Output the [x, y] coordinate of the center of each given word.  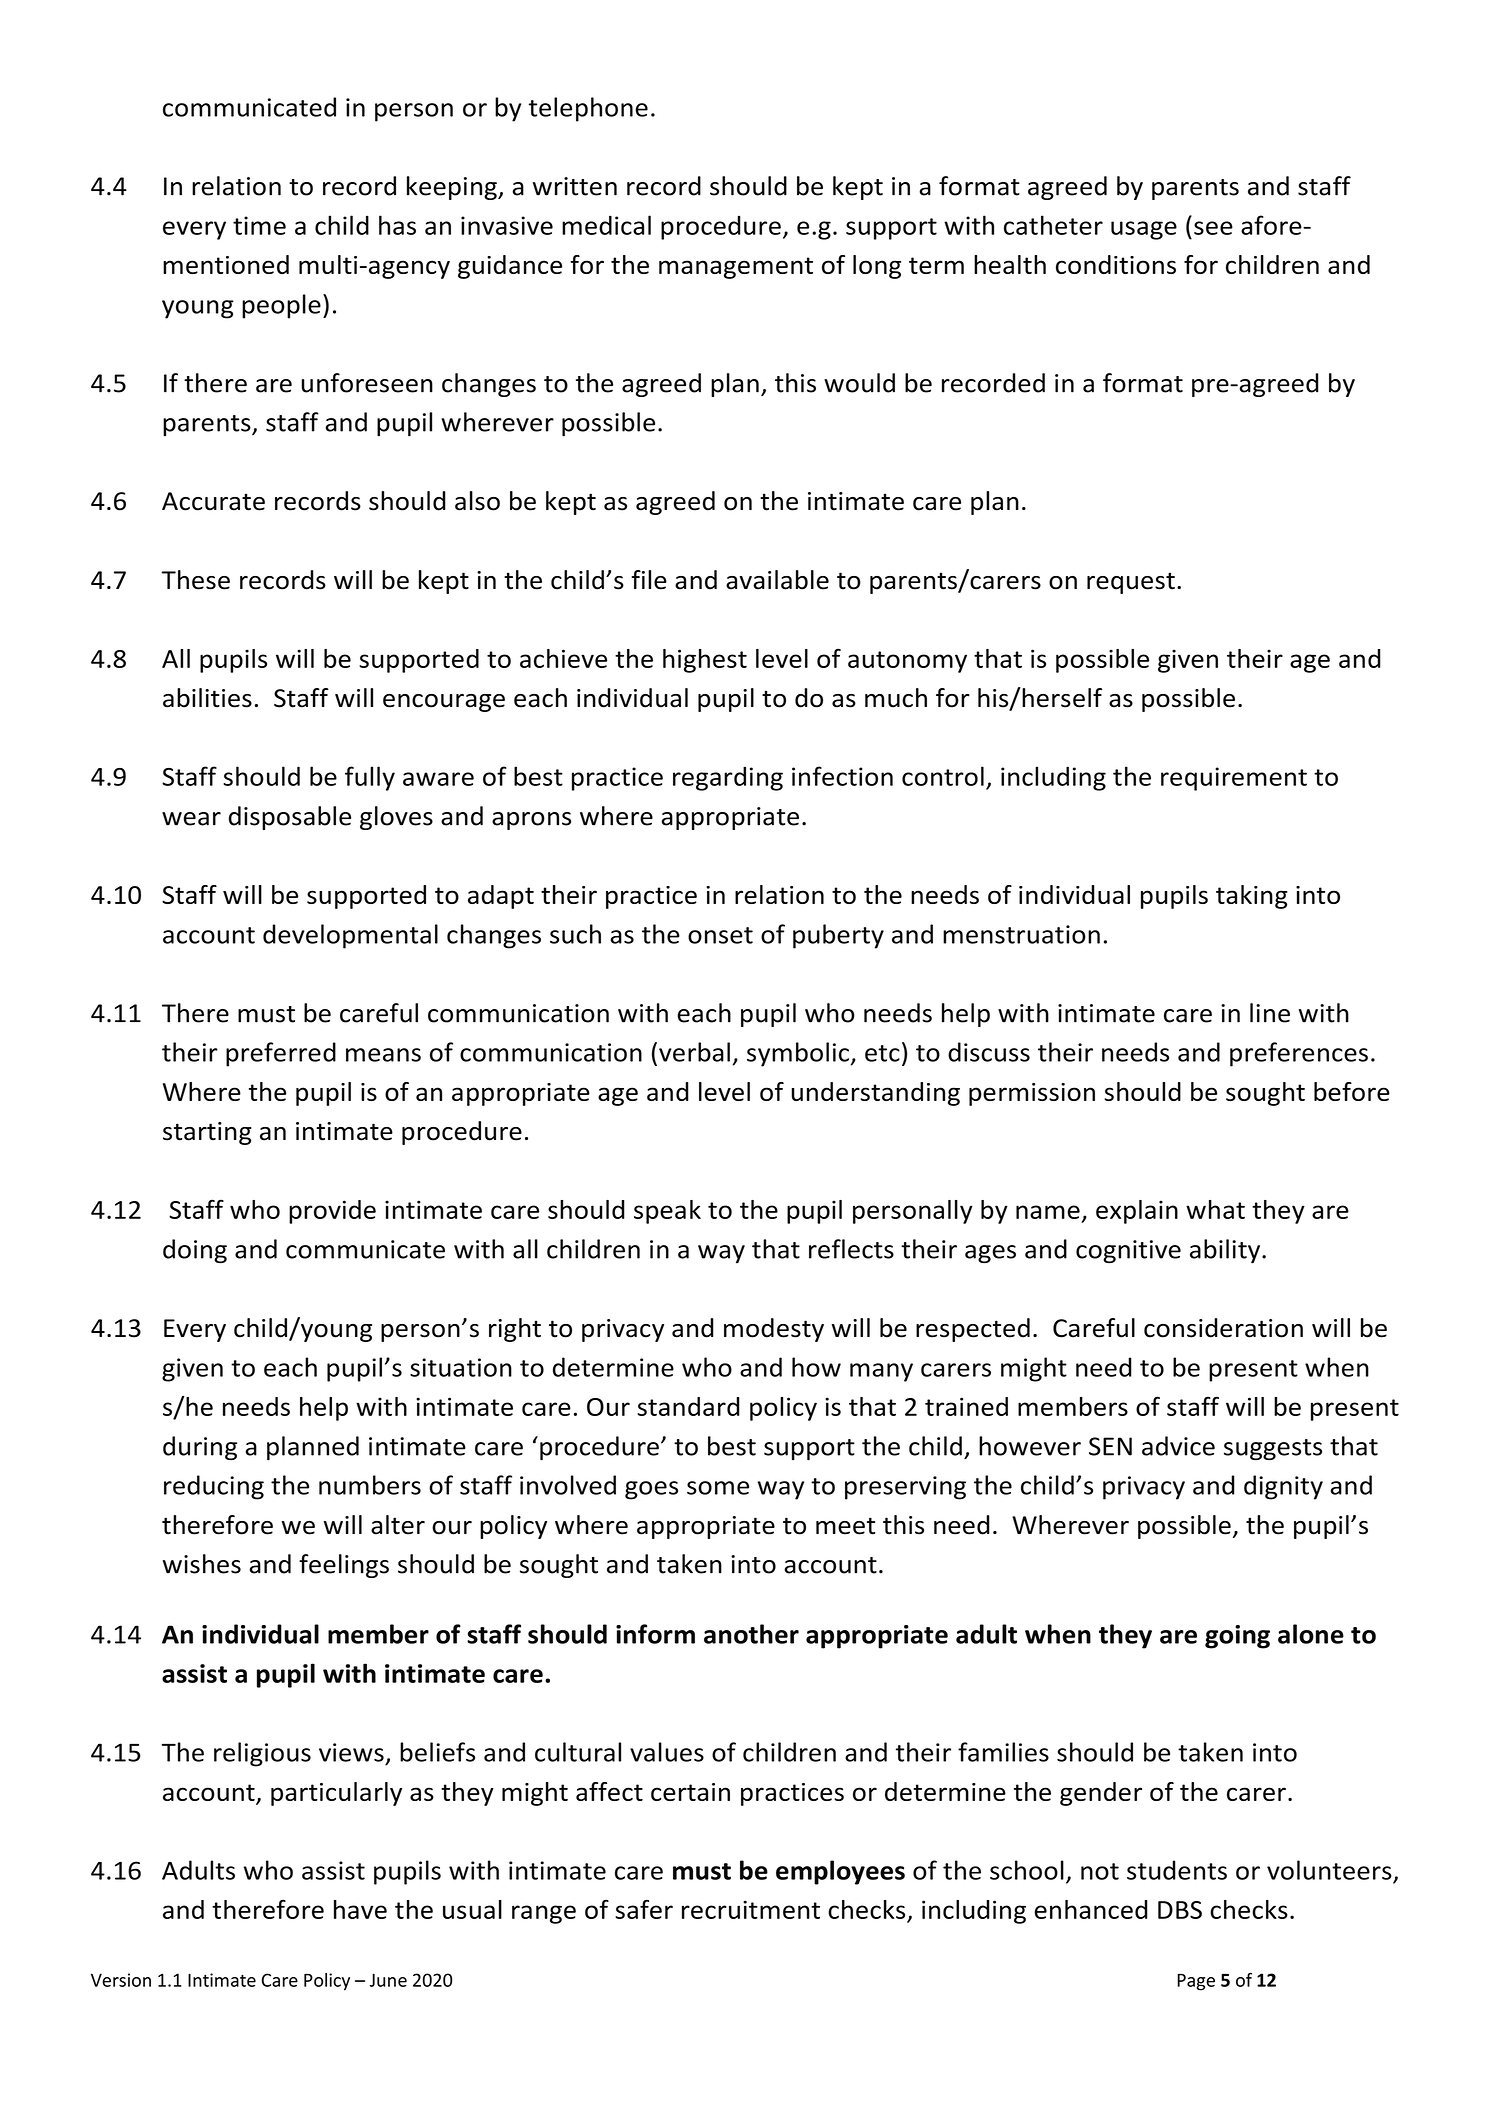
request [1131, 583]
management [736, 268]
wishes [202, 1564]
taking [1252, 897]
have [360, 1909]
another [751, 1634]
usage [1144, 230]
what [1215, 1209]
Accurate [213, 501]
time [259, 225]
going [1237, 1637]
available [777, 580]
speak [667, 1212]
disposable [290, 818]
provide [332, 1212]
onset [720, 935]
